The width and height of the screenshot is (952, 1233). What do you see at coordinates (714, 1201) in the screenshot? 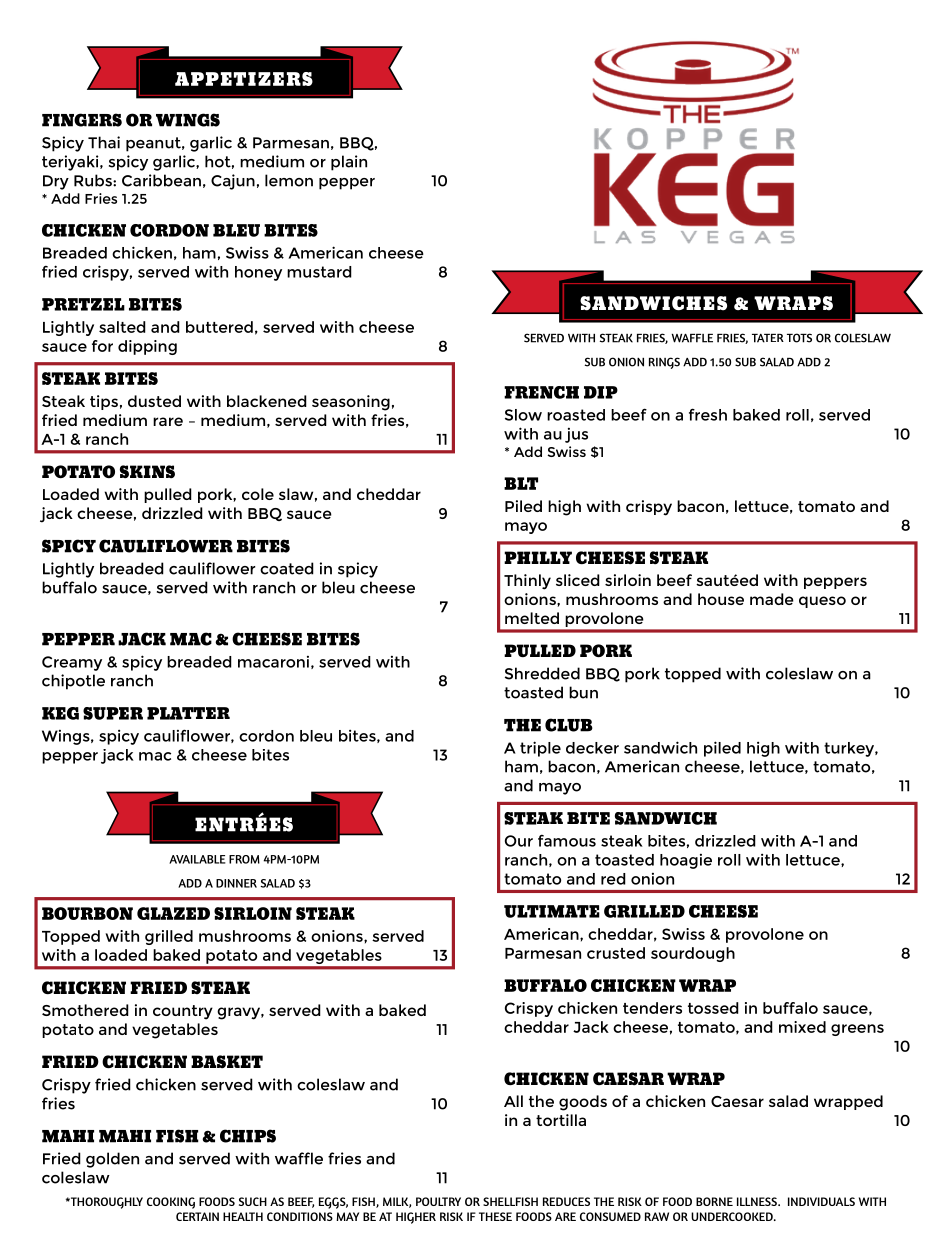
I see `BORNE` at bounding box center [714, 1201].
